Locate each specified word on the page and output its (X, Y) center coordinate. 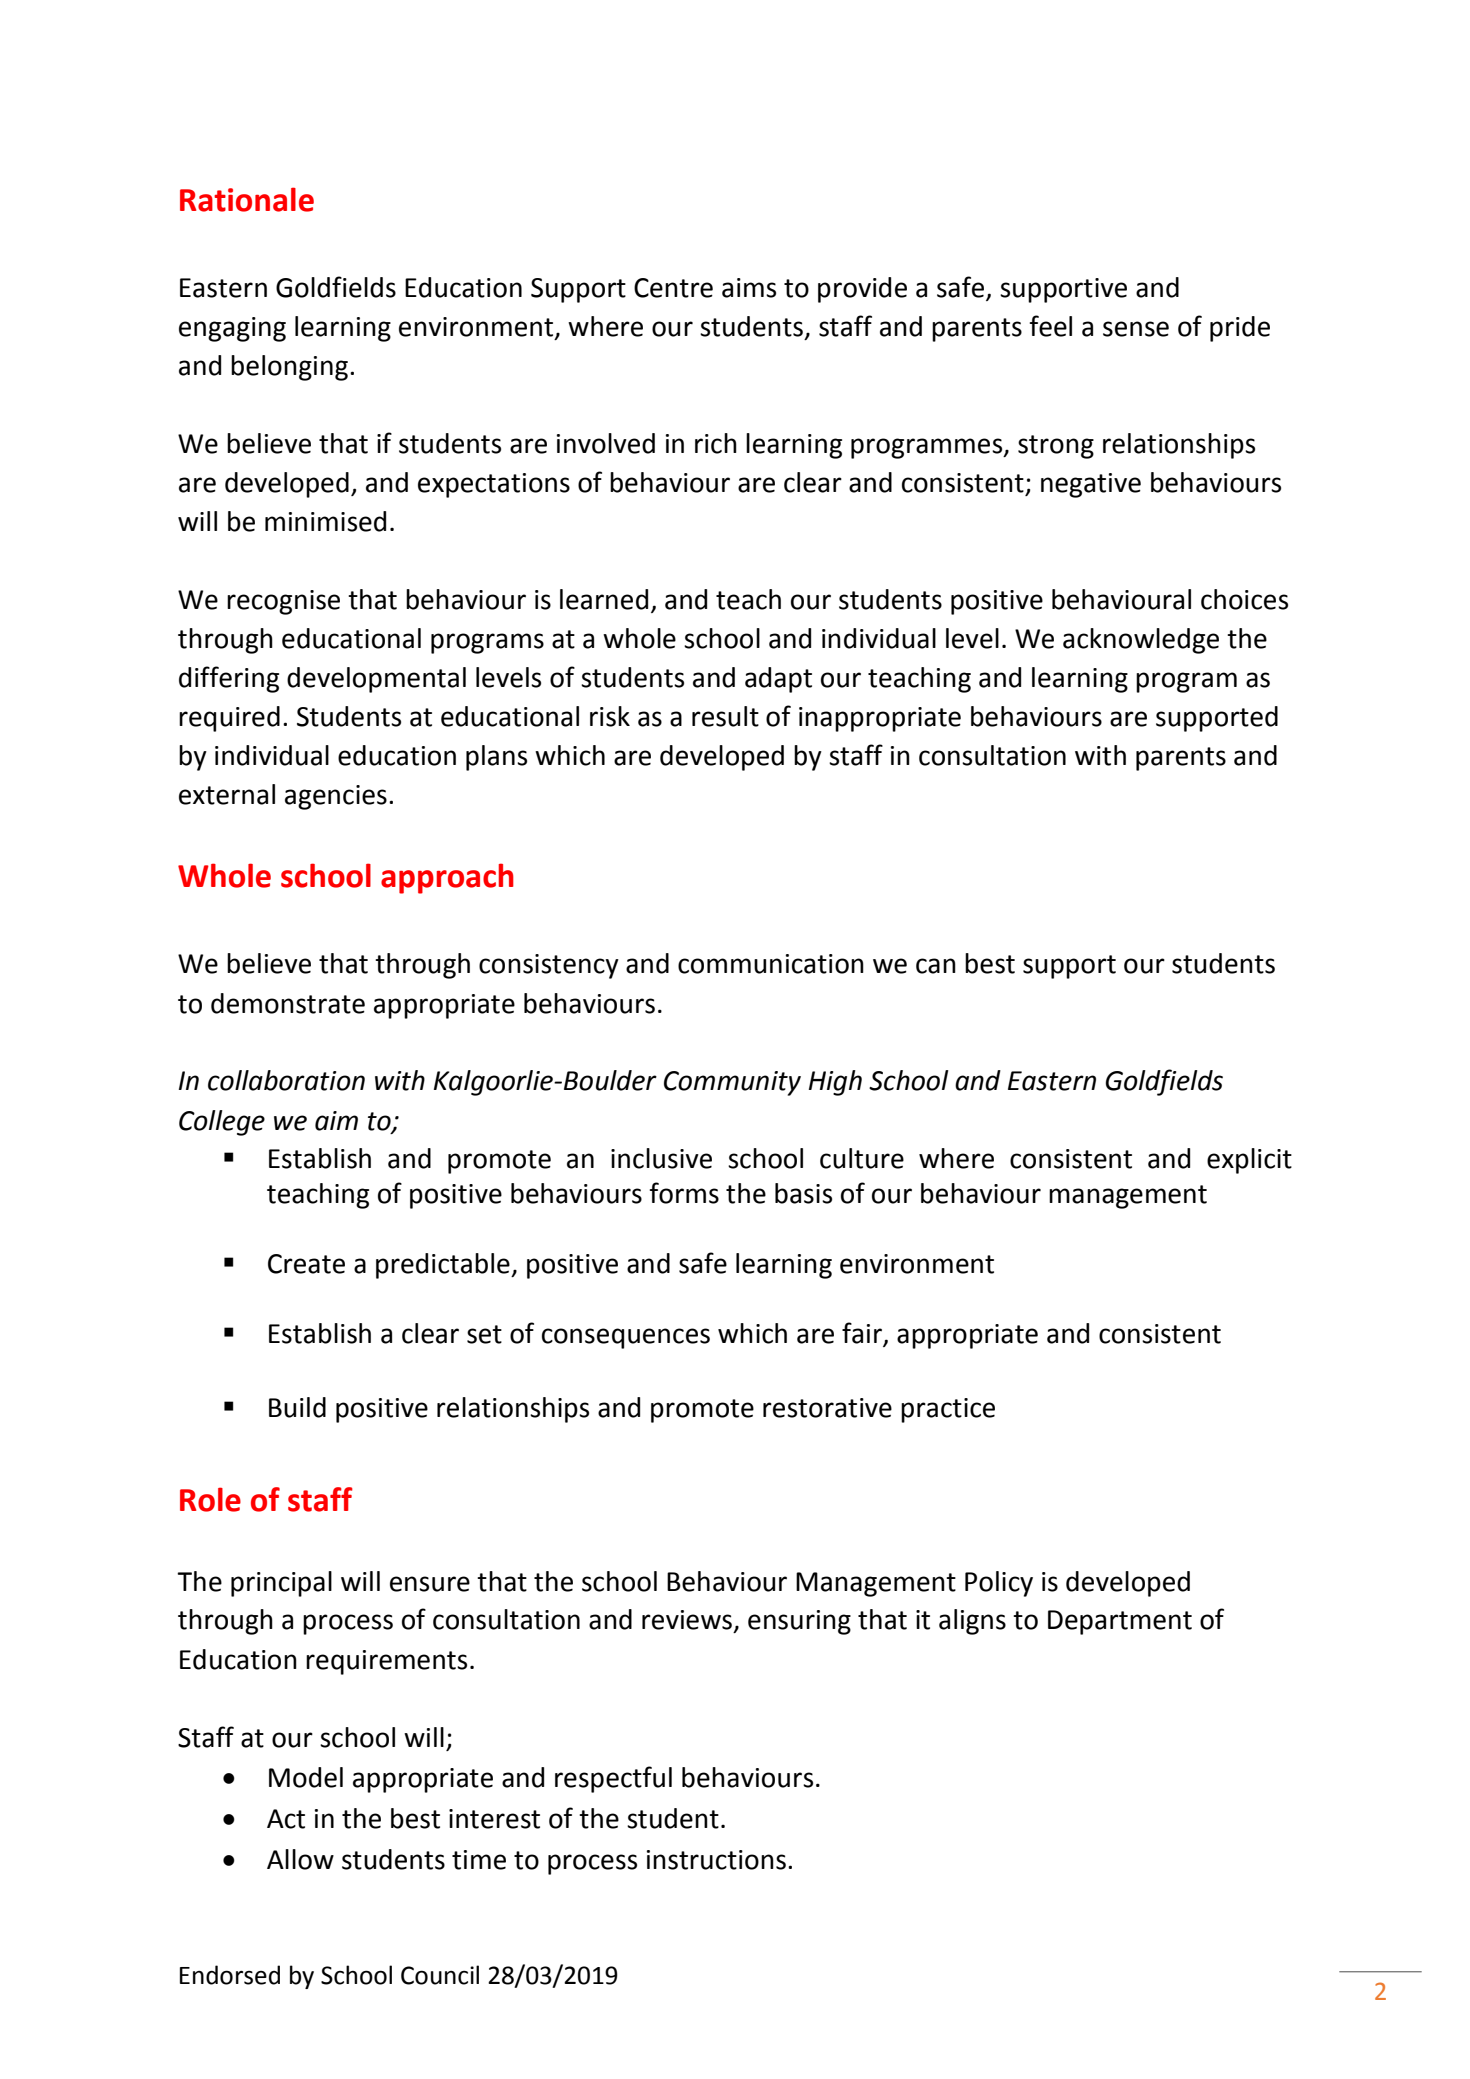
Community (732, 1083)
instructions (716, 1860)
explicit (1249, 1161)
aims (749, 288)
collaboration (286, 1080)
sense (1136, 329)
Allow (300, 1859)
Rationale (247, 199)
